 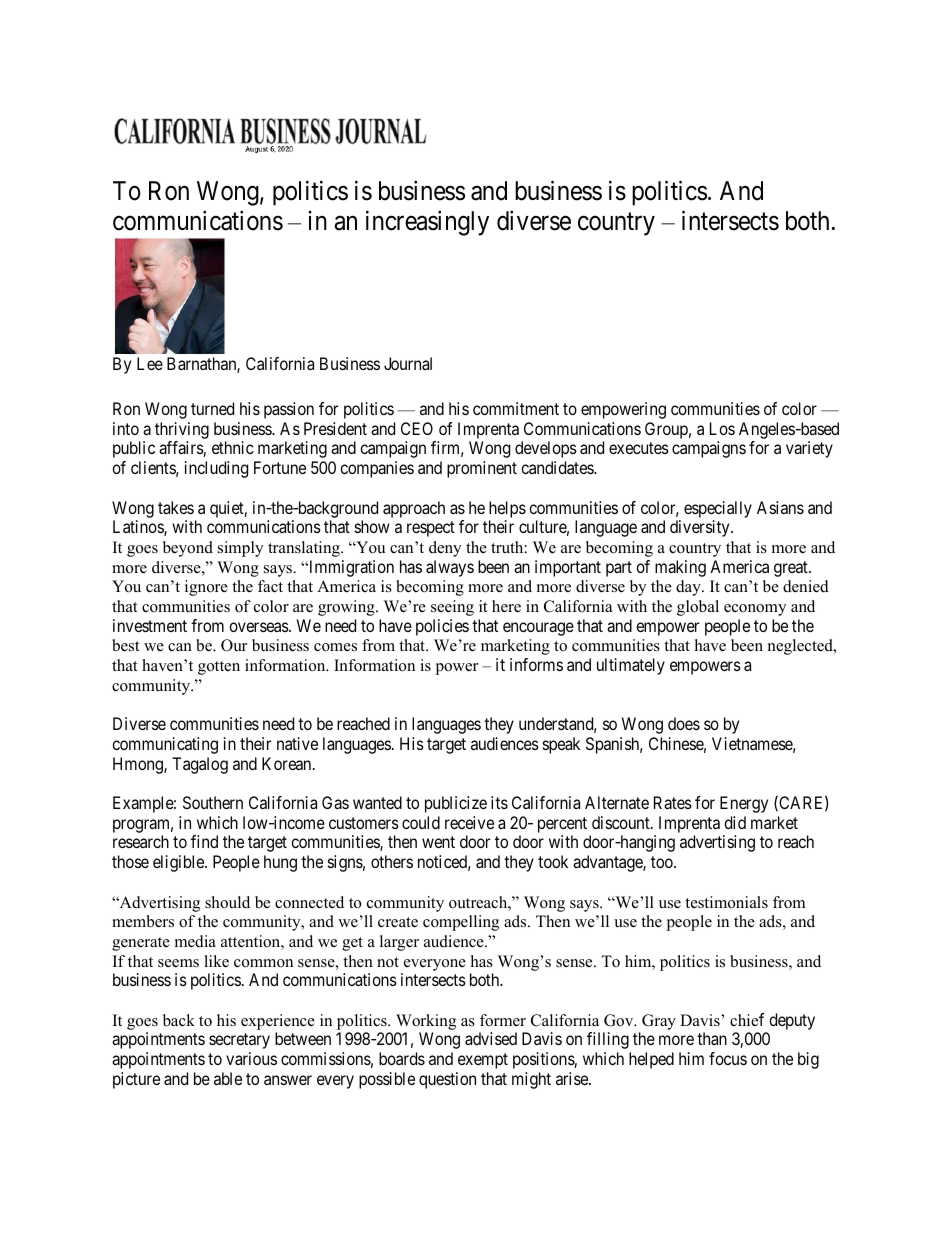 What do you see at coordinates (176, 507) in the document?
I see `takes` at bounding box center [176, 507].
